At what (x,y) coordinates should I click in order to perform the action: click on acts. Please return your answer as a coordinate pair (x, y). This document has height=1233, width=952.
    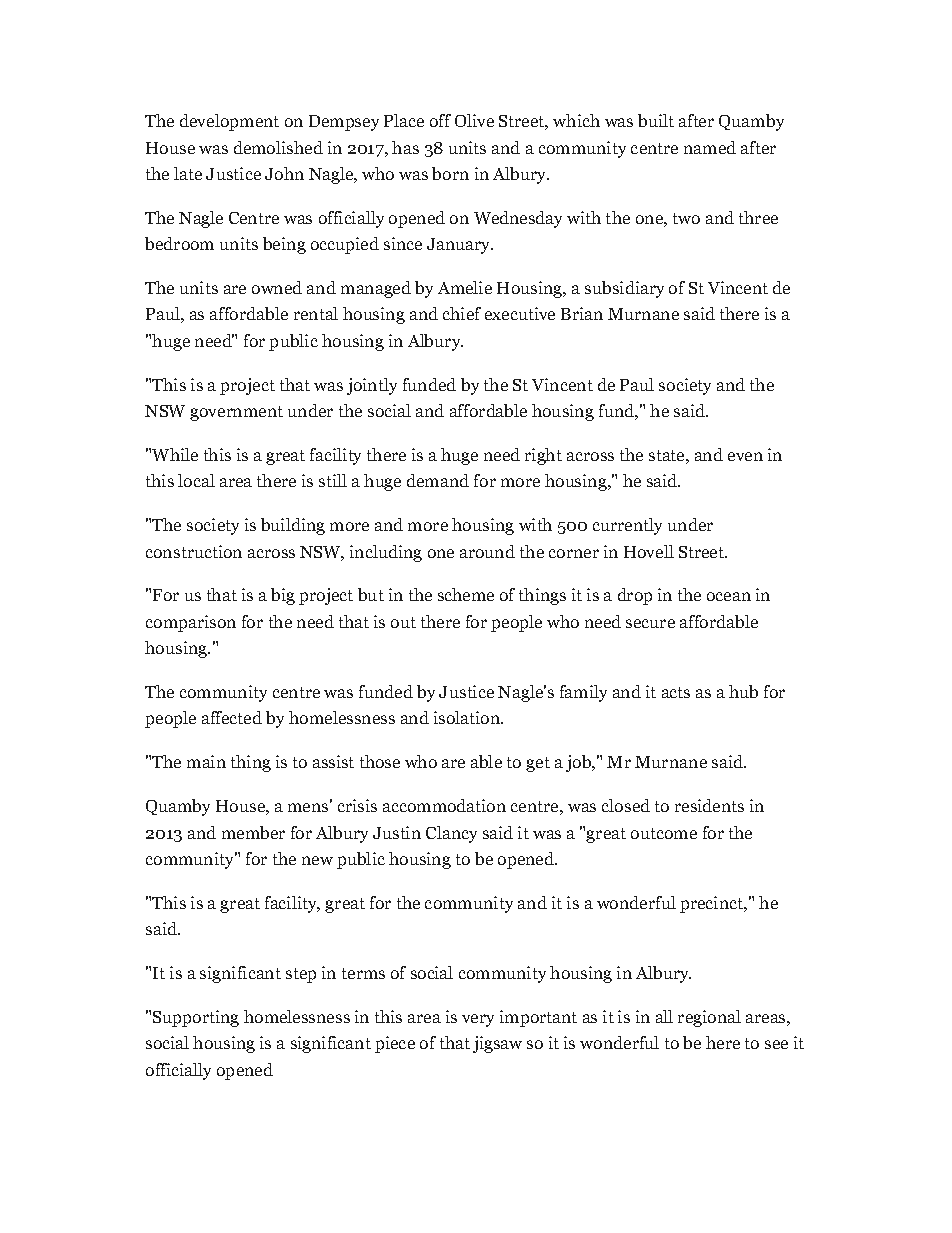
    Looking at the image, I should click on (676, 692).
